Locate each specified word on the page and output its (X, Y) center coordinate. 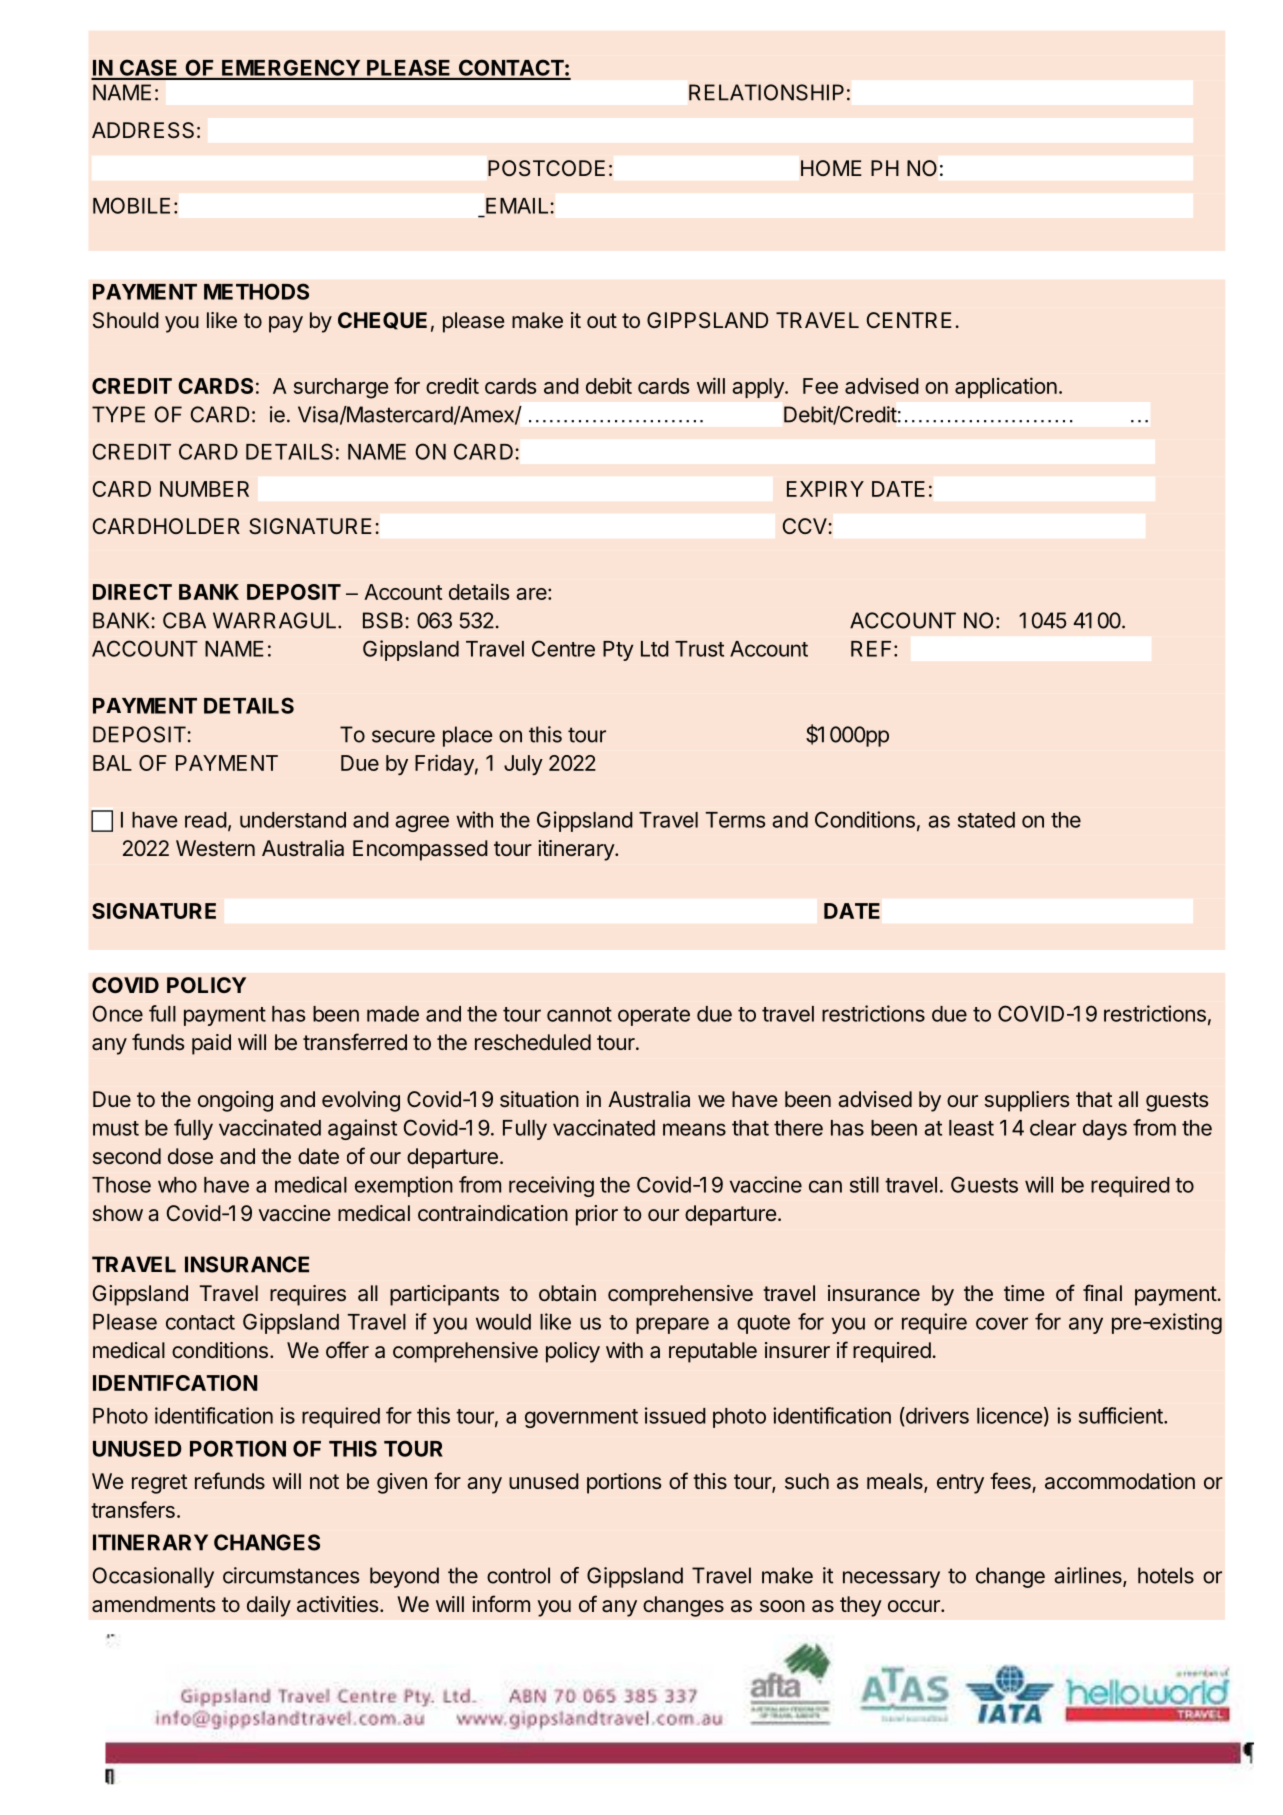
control (518, 1575)
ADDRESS (143, 130)
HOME (831, 168)
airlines (1089, 1576)
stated (986, 820)
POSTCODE (546, 168)
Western (215, 848)
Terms (735, 820)
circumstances (291, 1575)
